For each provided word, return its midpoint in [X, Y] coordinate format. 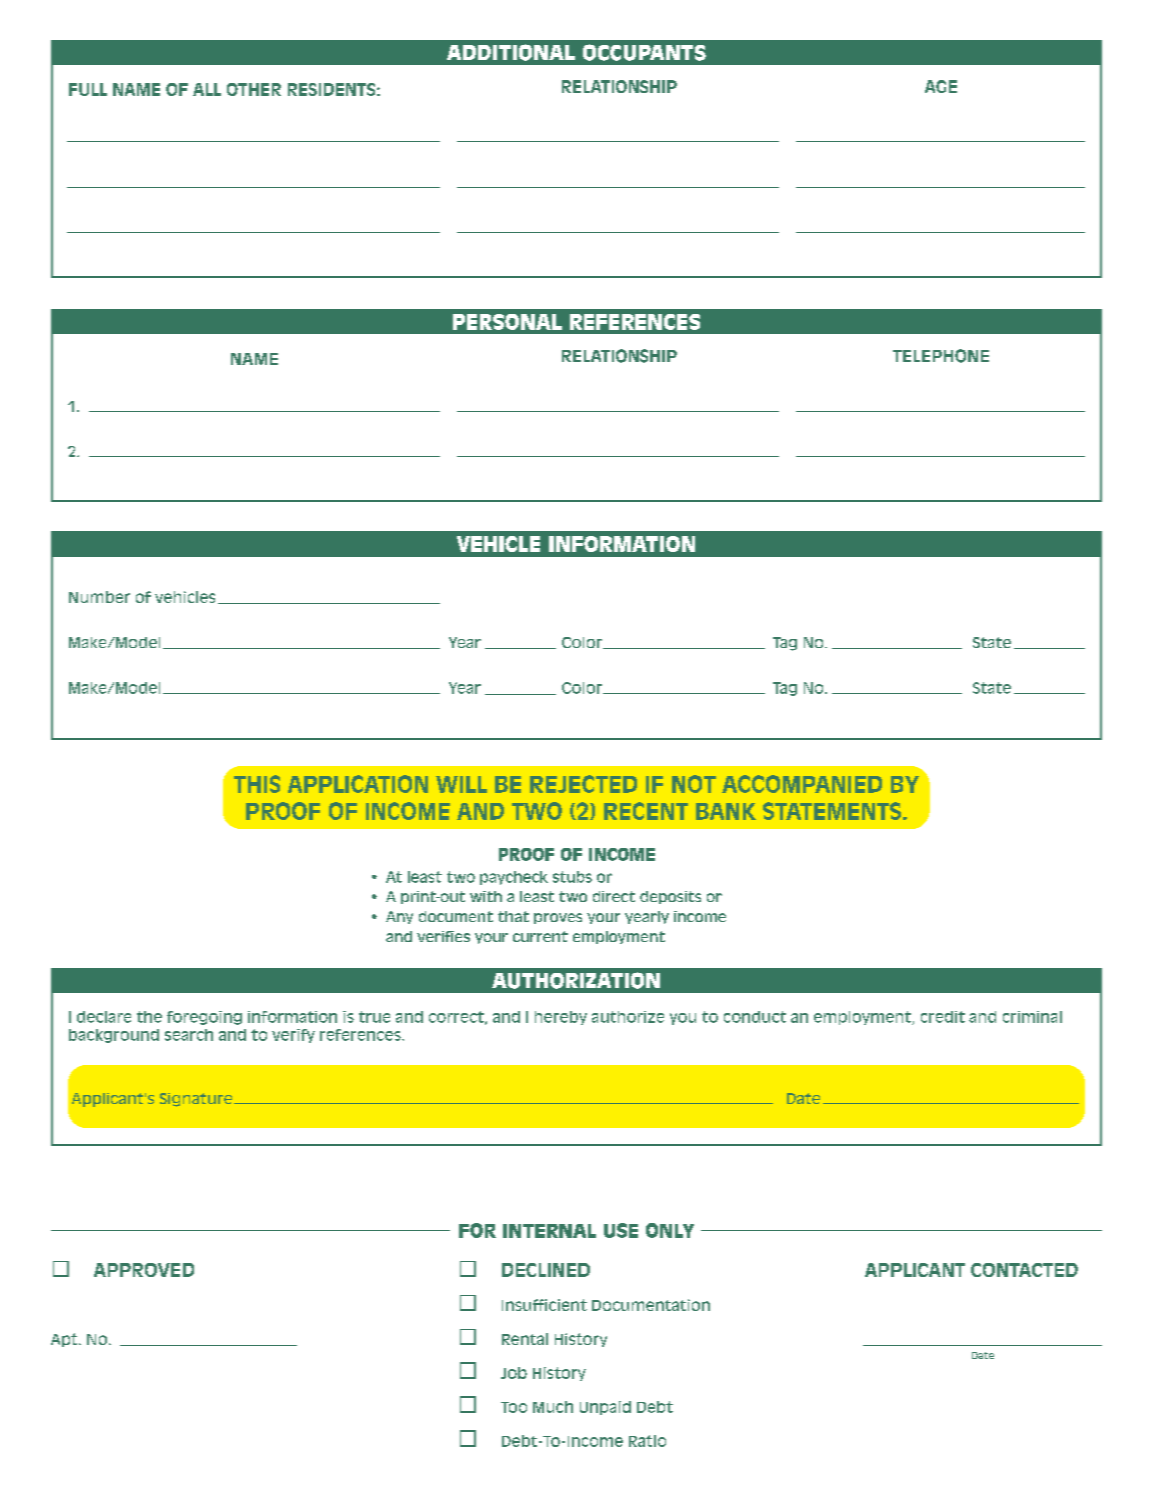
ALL [207, 89]
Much [553, 1407]
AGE [941, 86]
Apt [65, 1340]
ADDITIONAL [511, 52]
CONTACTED [1024, 1270]
